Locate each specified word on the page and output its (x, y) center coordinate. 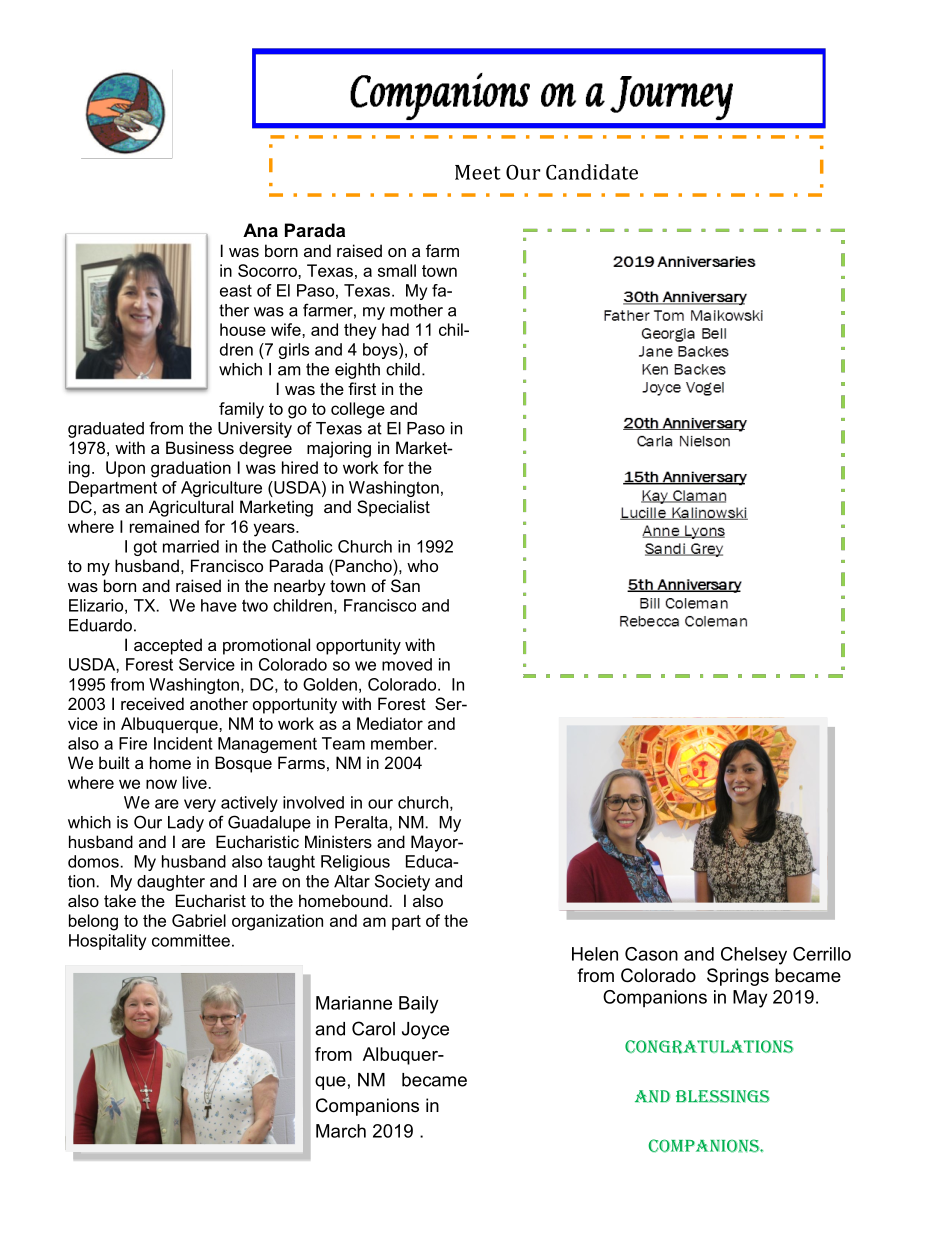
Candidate (592, 172)
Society (402, 882)
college (358, 410)
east (236, 290)
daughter (171, 883)
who (422, 565)
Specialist (393, 508)
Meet (478, 172)
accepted (168, 646)
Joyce (425, 1030)
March (341, 1131)
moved (407, 664)
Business (200, 447)
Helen (595, 954)
